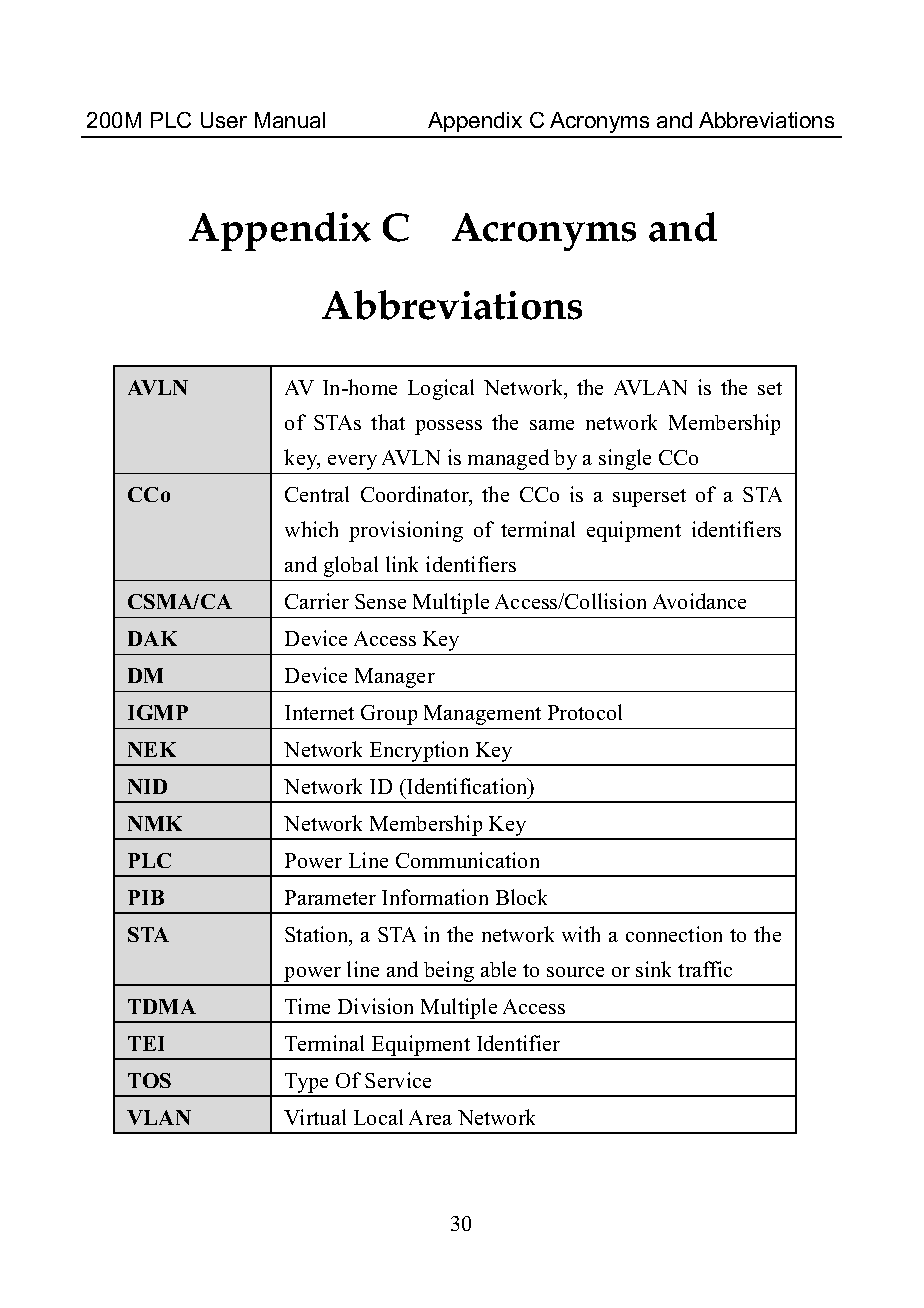  Describe the element at coordinates (552, 425) in the image. I see `same` at that location.
